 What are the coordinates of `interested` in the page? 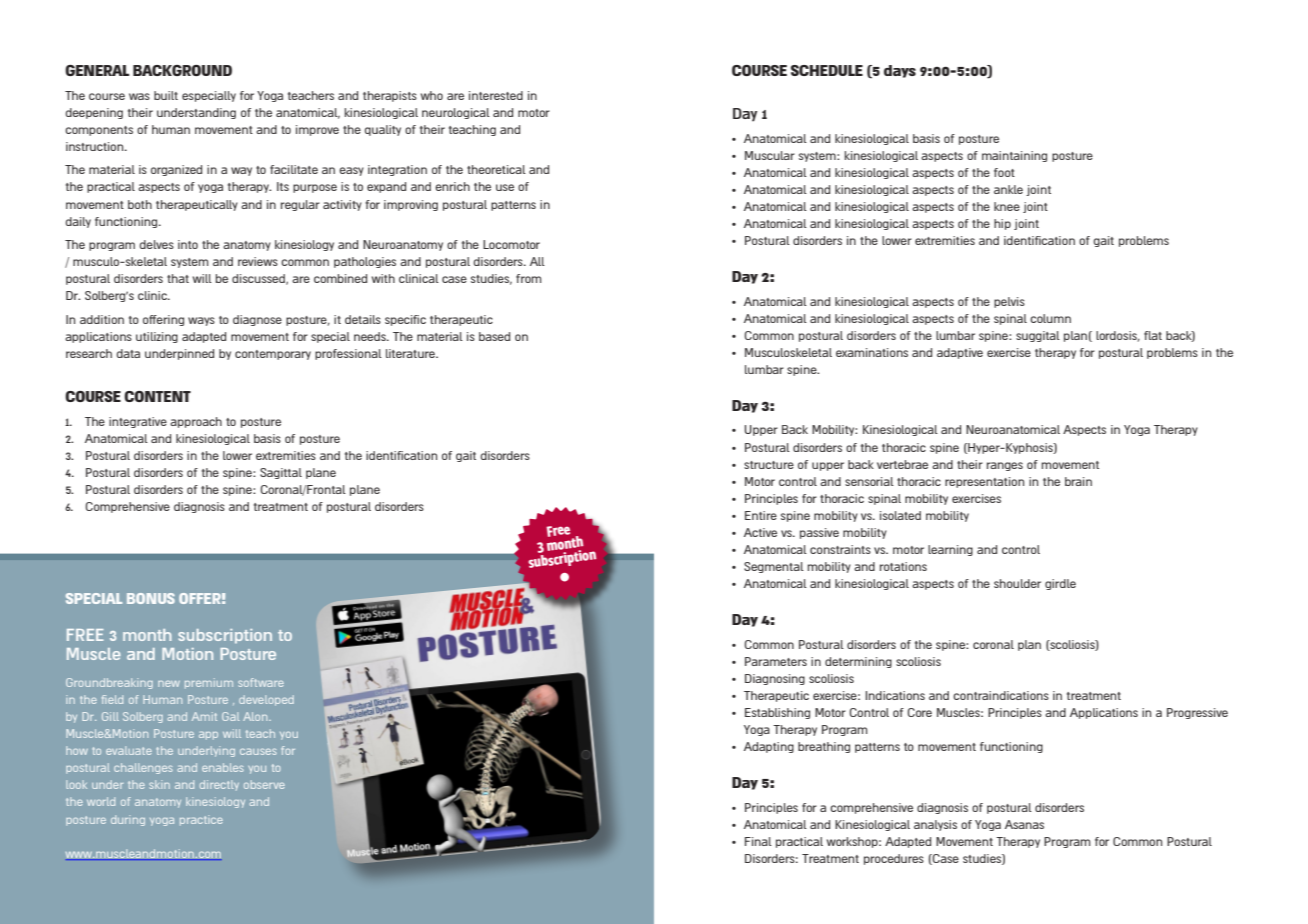 It's located at (496, 95).
